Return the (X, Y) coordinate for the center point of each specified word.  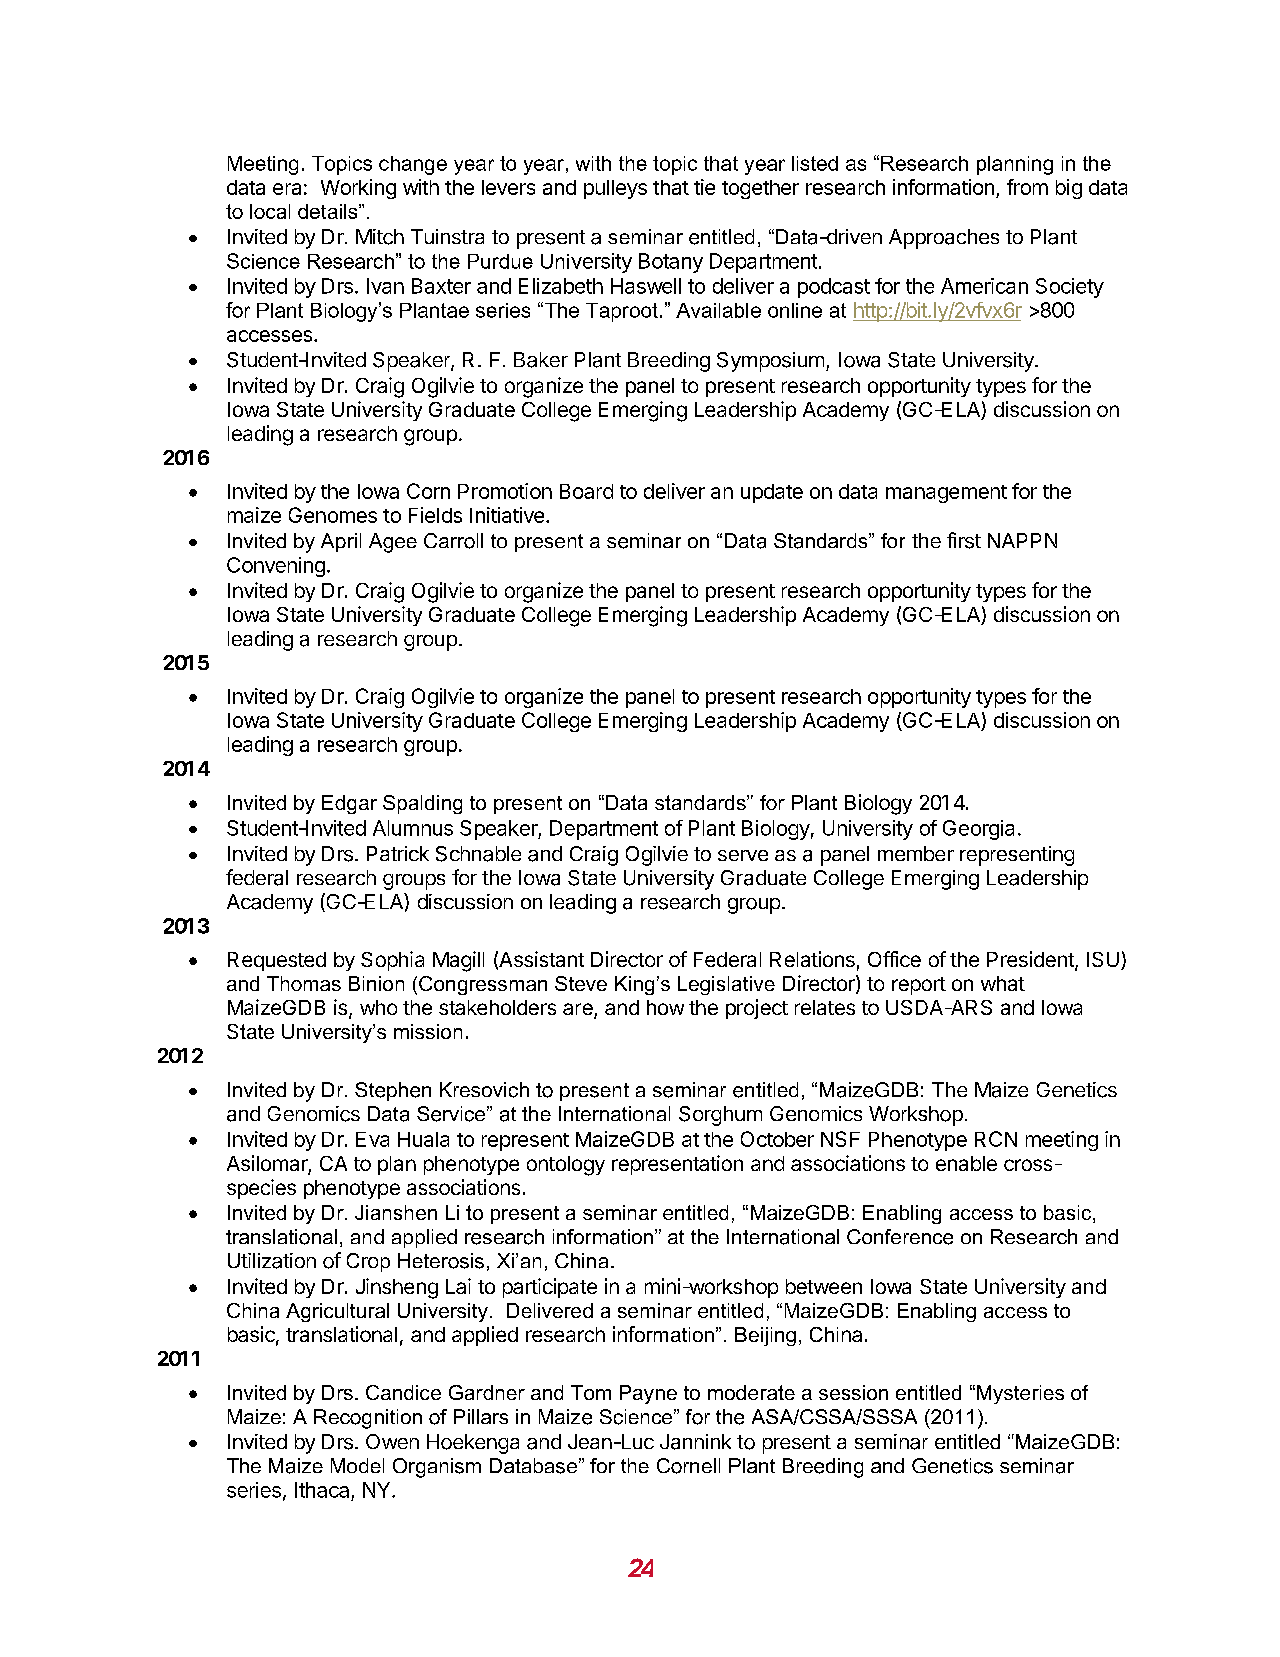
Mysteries (1020, 1394)
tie (704, 187)
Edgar (349, 804)
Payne (648, 1394)
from (1027, 187)
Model (357, 1465)
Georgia (978, 830)
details (329, 211)
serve (743, 855)
